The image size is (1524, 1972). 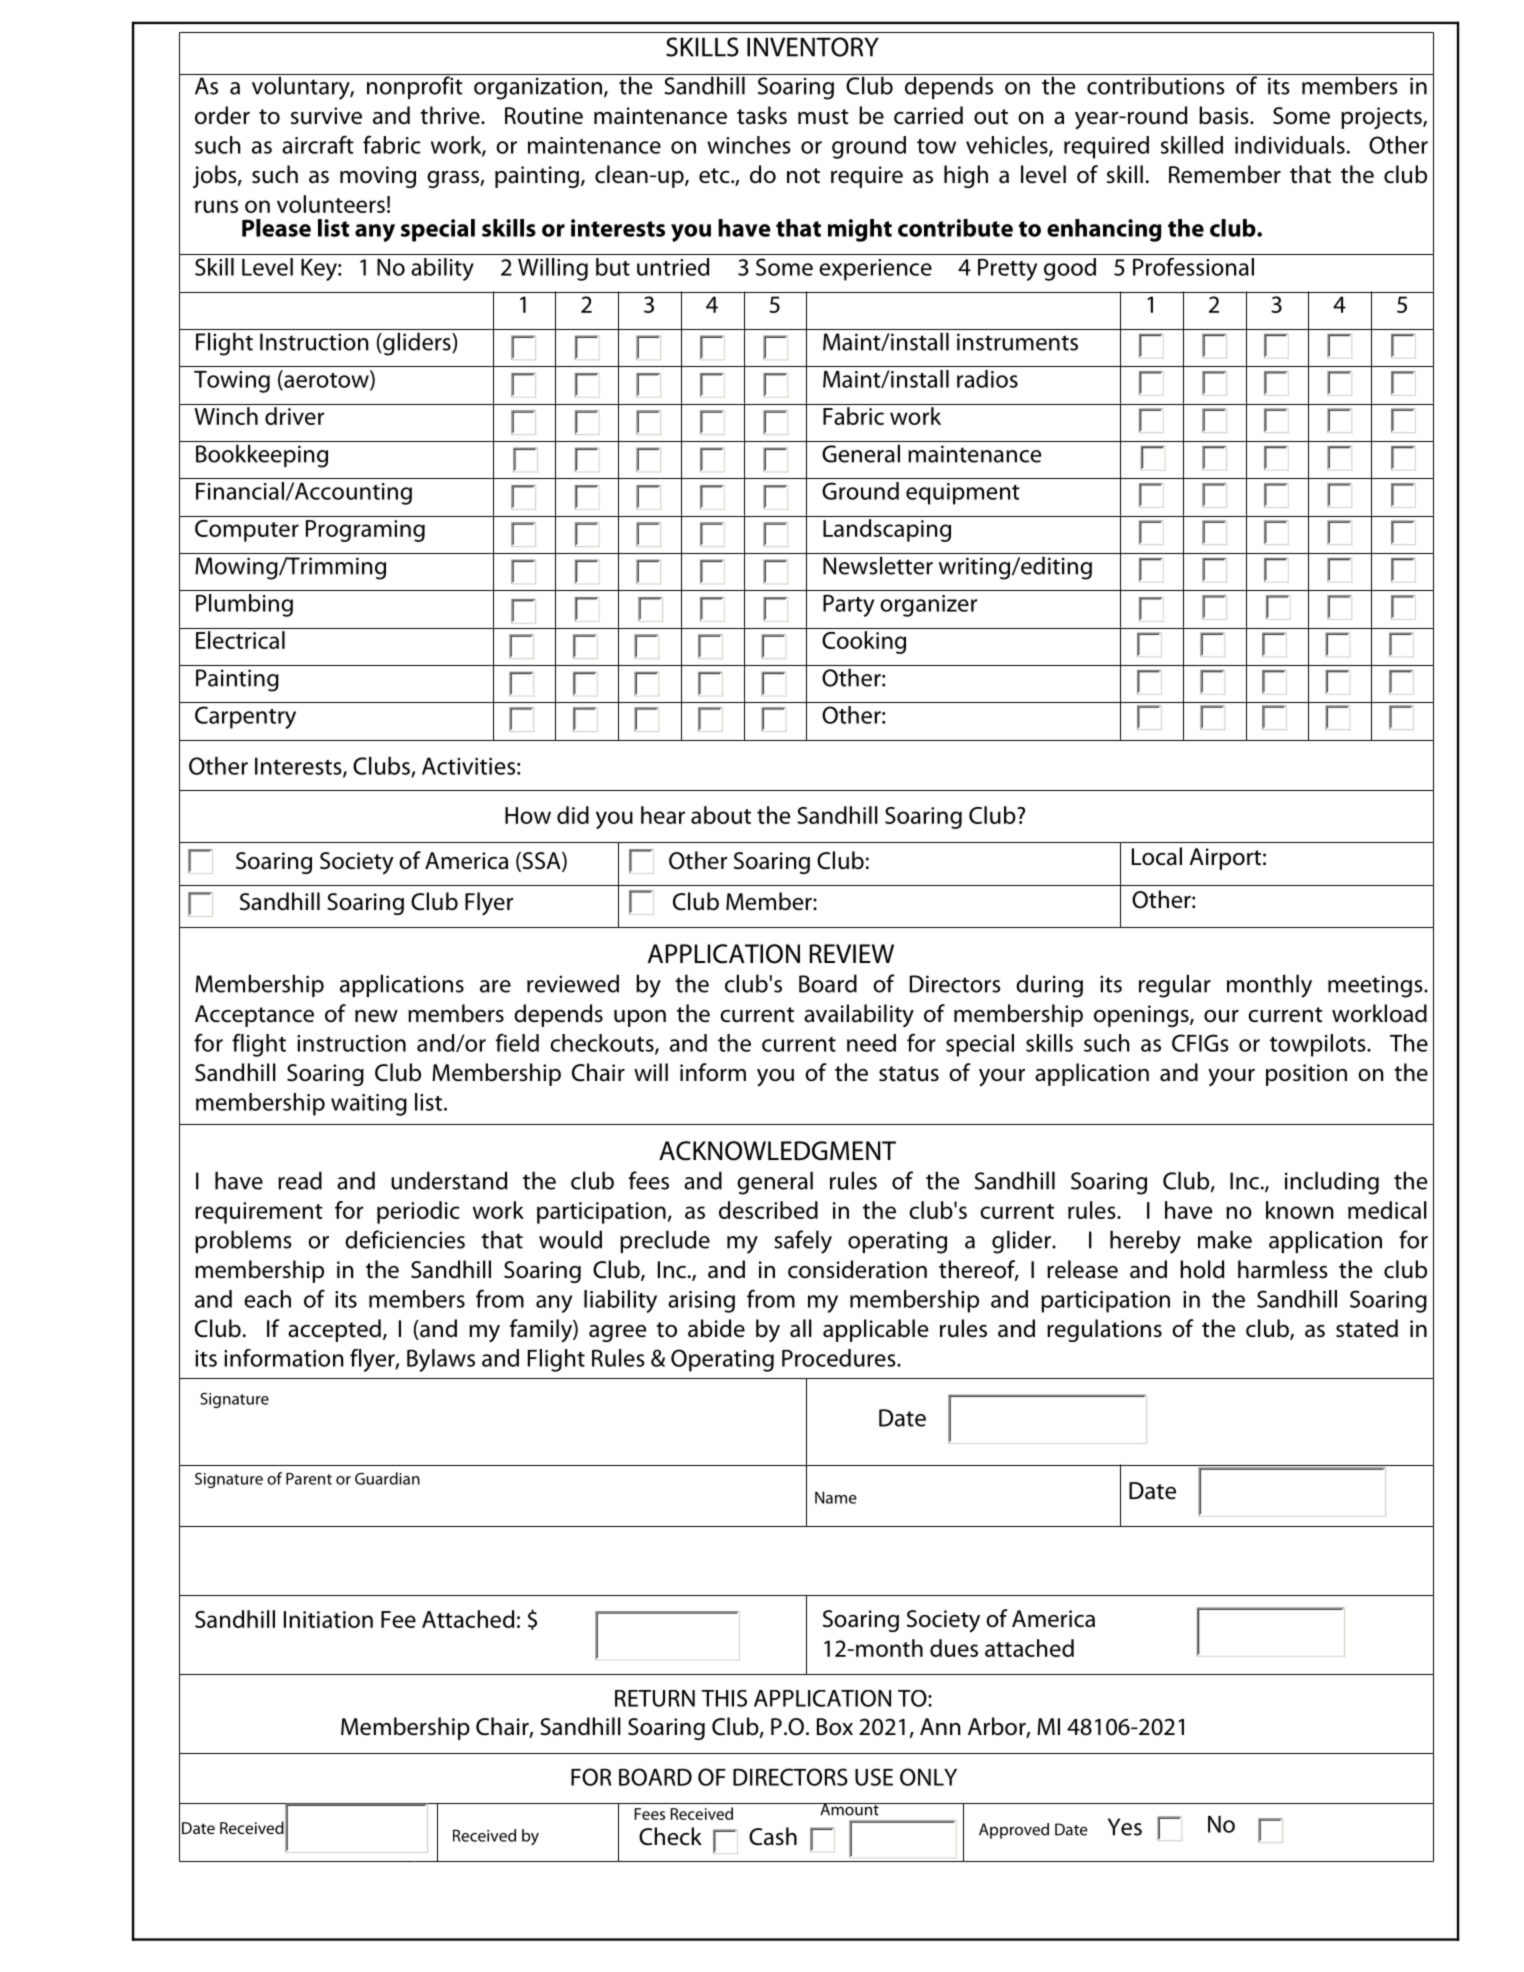 I want to click on basis, so click(x=1225, y=115).
